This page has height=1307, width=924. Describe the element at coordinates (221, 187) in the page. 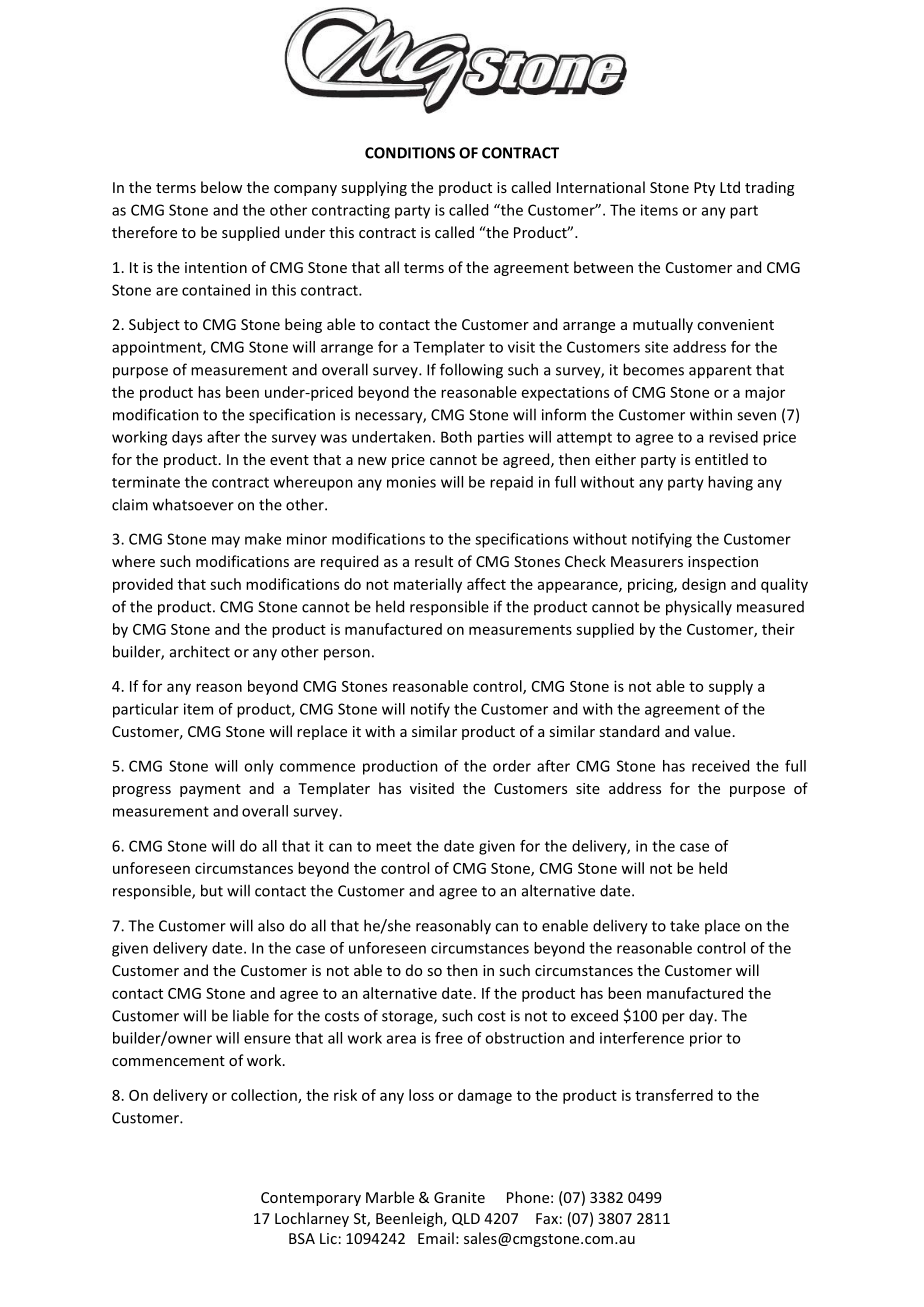

I see `below` at that location.
